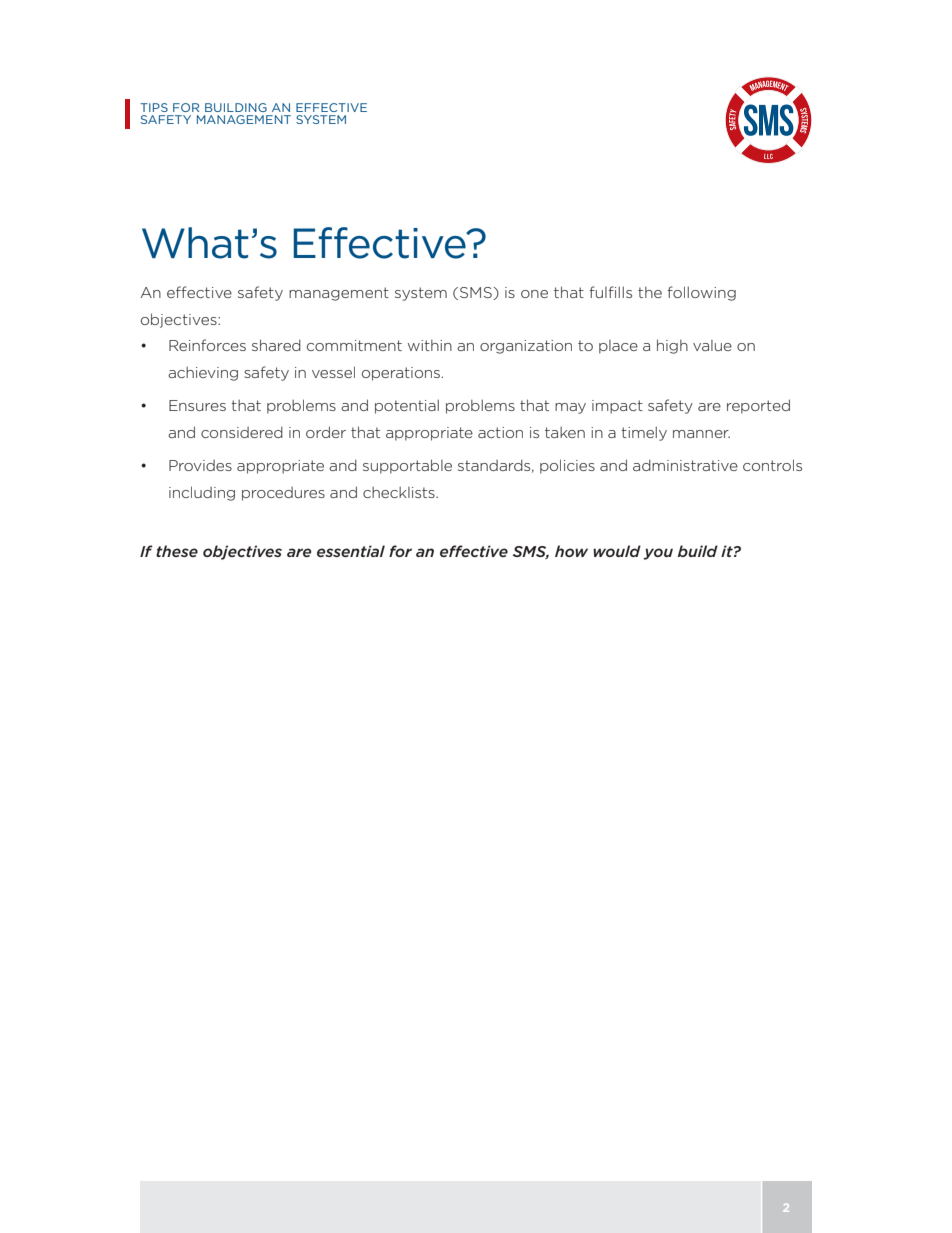  What do you see at coordinates (430, 345) in the page?
I see `within` at bounding box center [430, 345].
